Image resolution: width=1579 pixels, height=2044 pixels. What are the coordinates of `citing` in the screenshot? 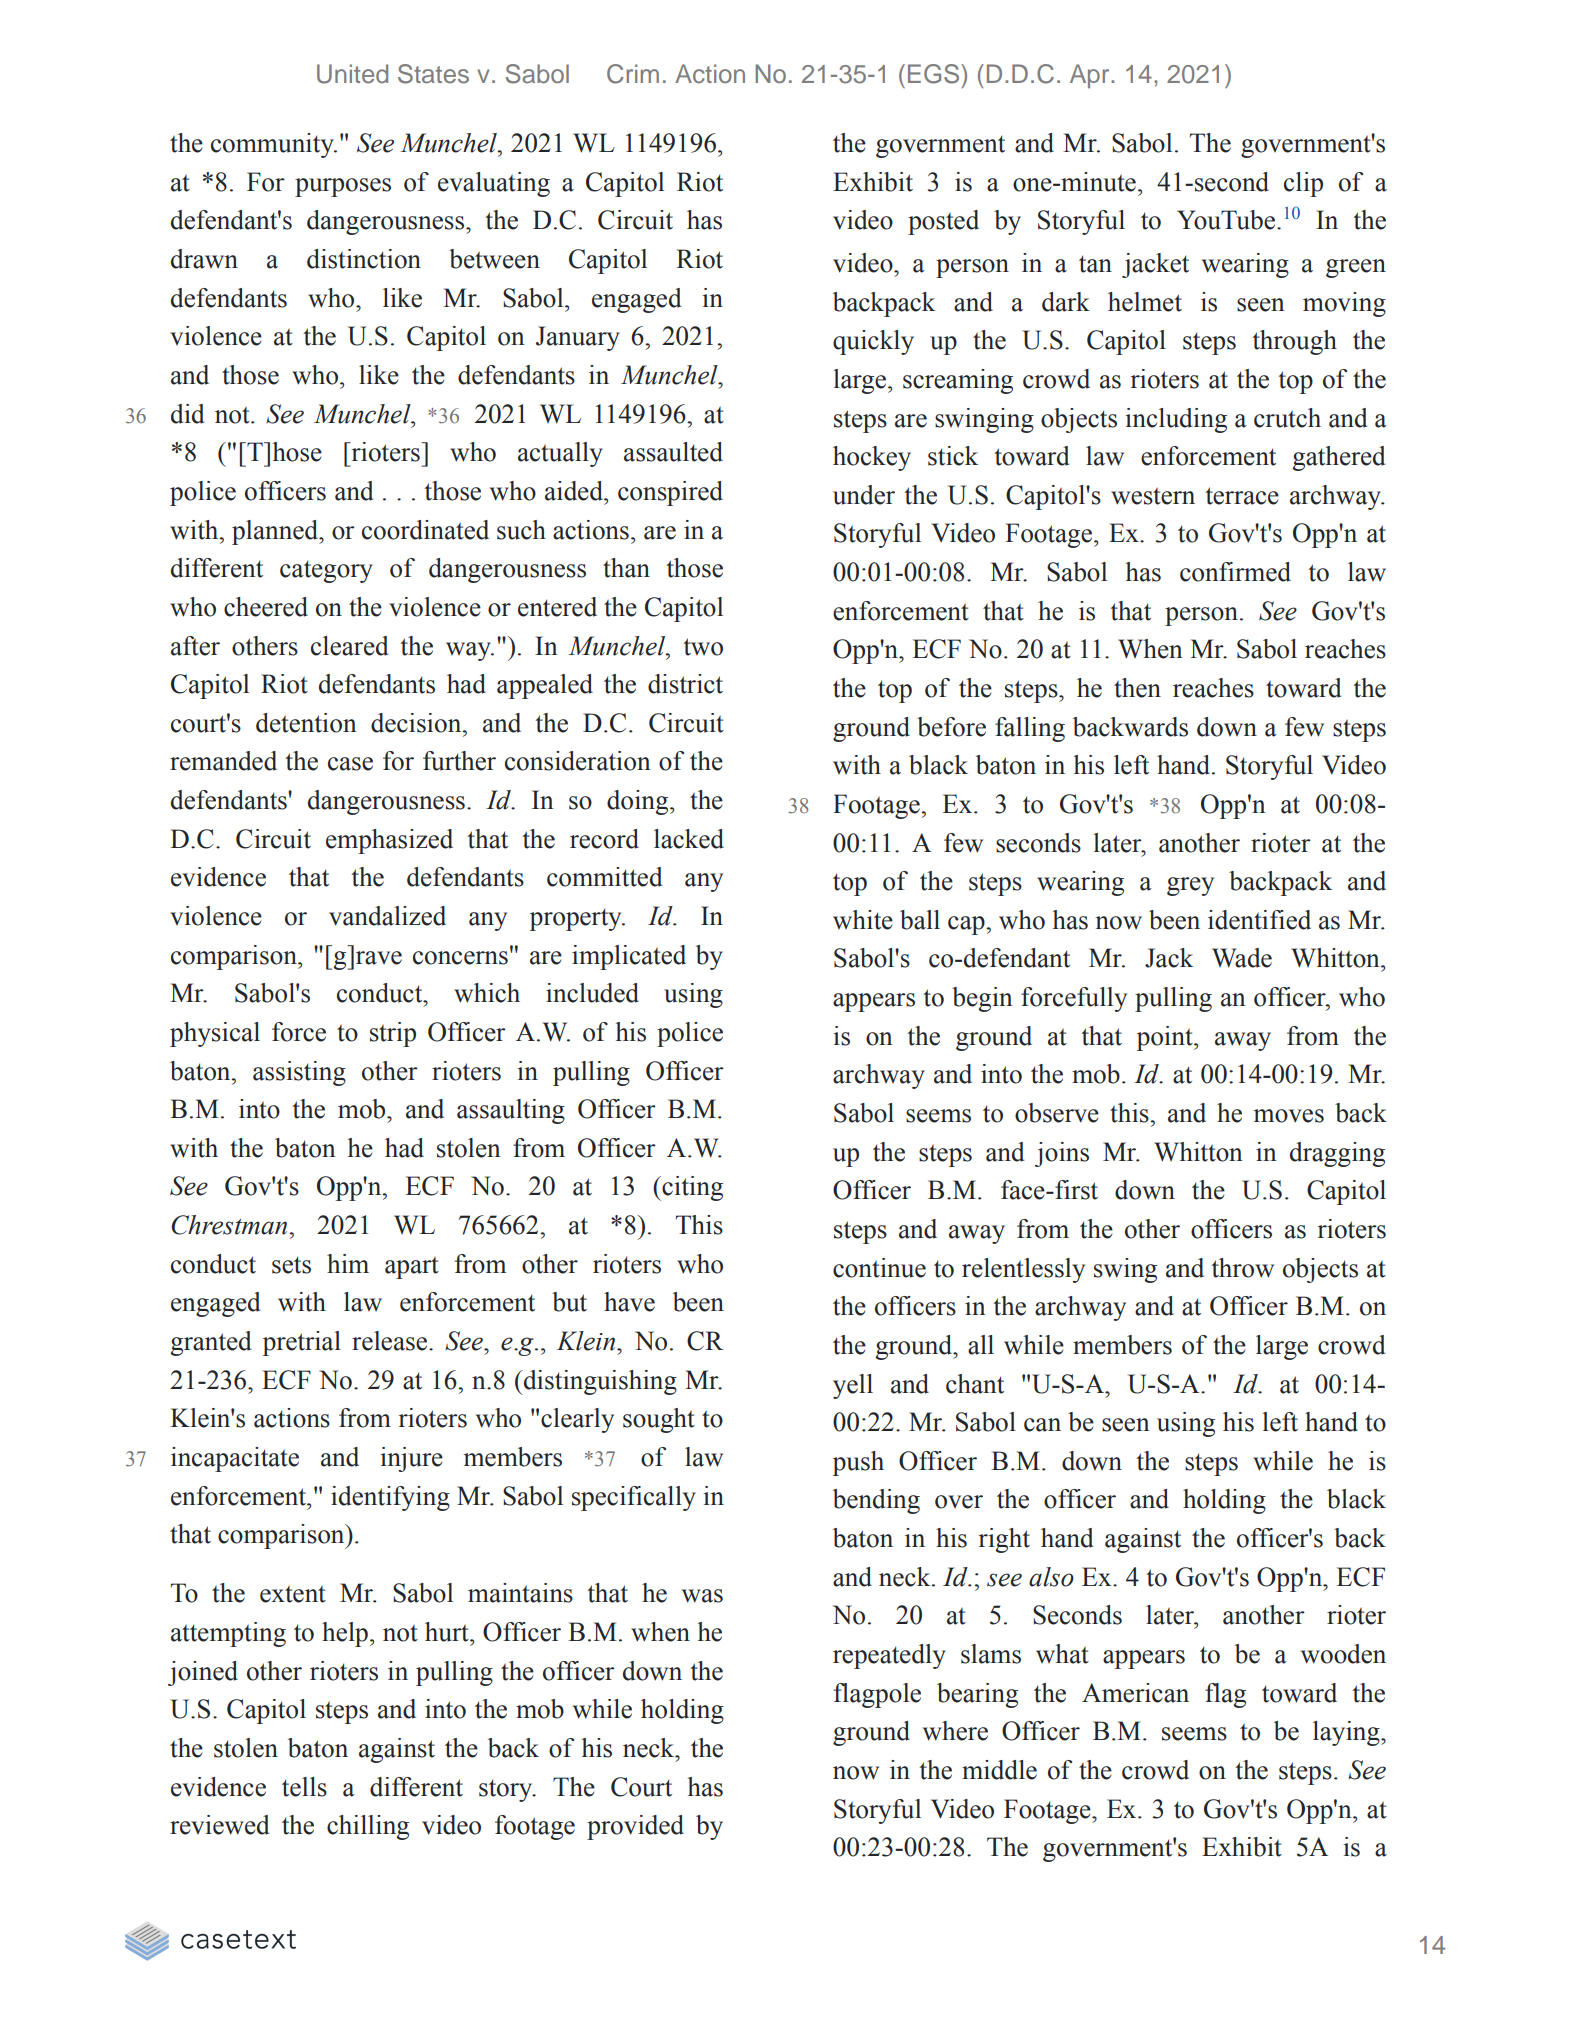 It's located at (691, 1188).
